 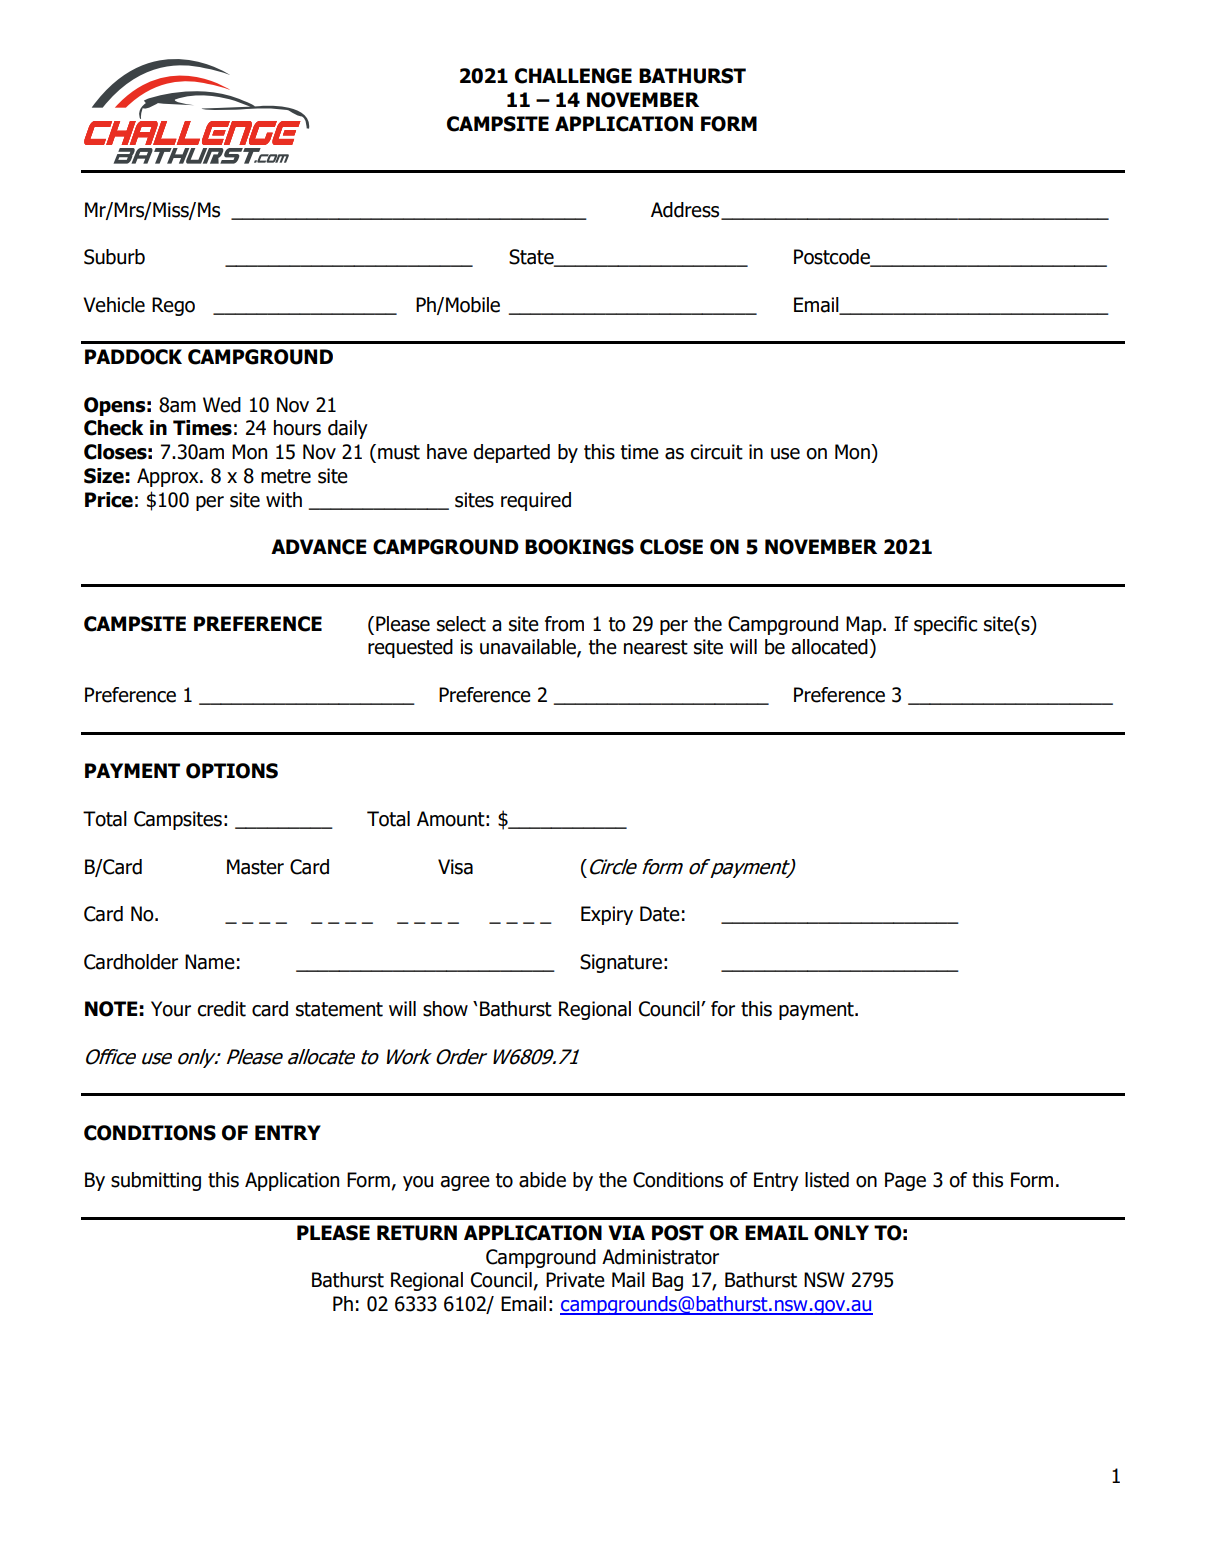 I want to click on OPTIONS, so click(x=232, y=771).
